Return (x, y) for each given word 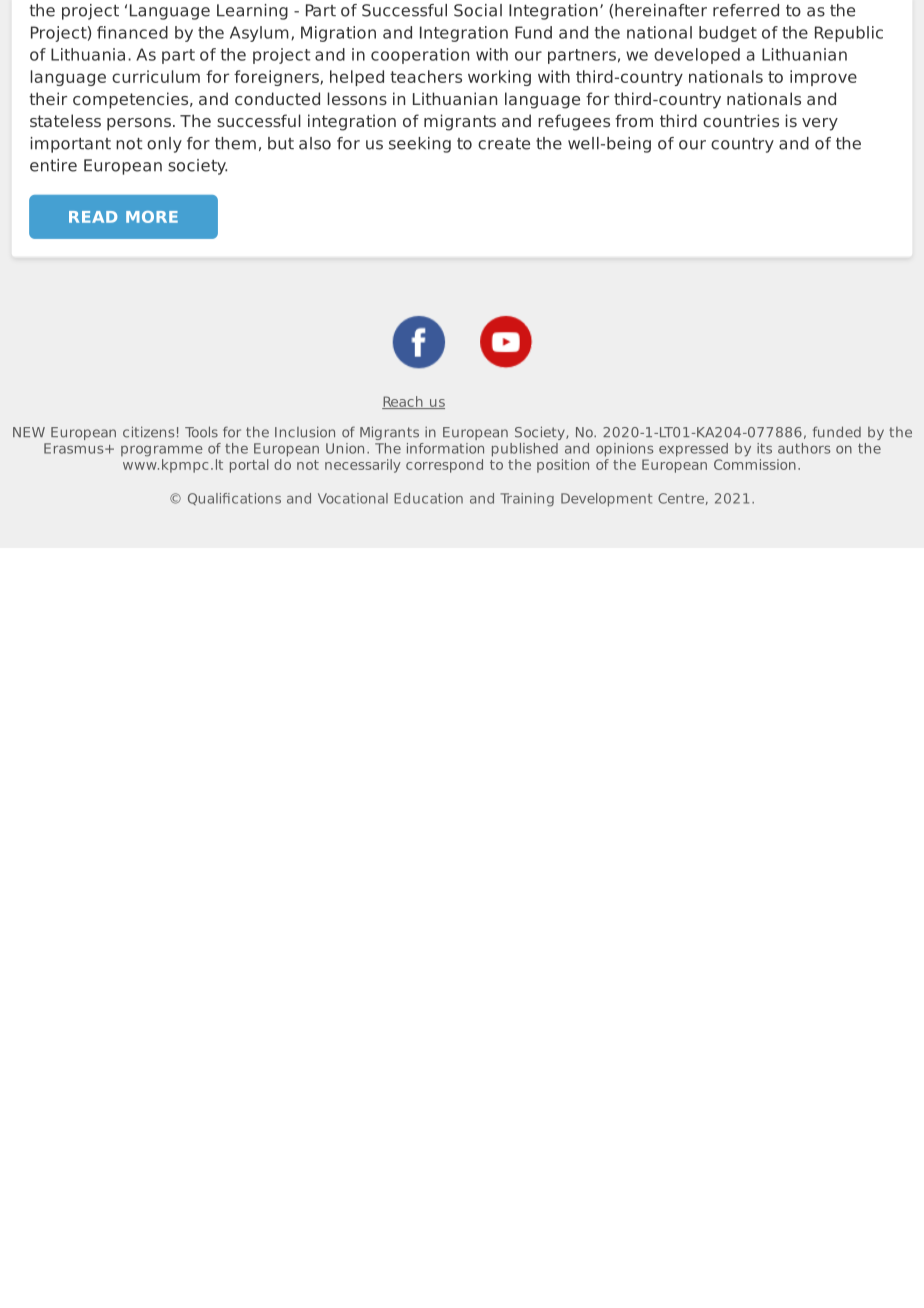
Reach (403, 402)
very (820, 124)
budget (728, 34)
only (164, 145)
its (764, 448)
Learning (252, 12)
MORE (152, 217)
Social (478, 10)
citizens (148, 432)
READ (93, 217)
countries (741, 120)
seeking (420, 145)
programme (162, 451)
